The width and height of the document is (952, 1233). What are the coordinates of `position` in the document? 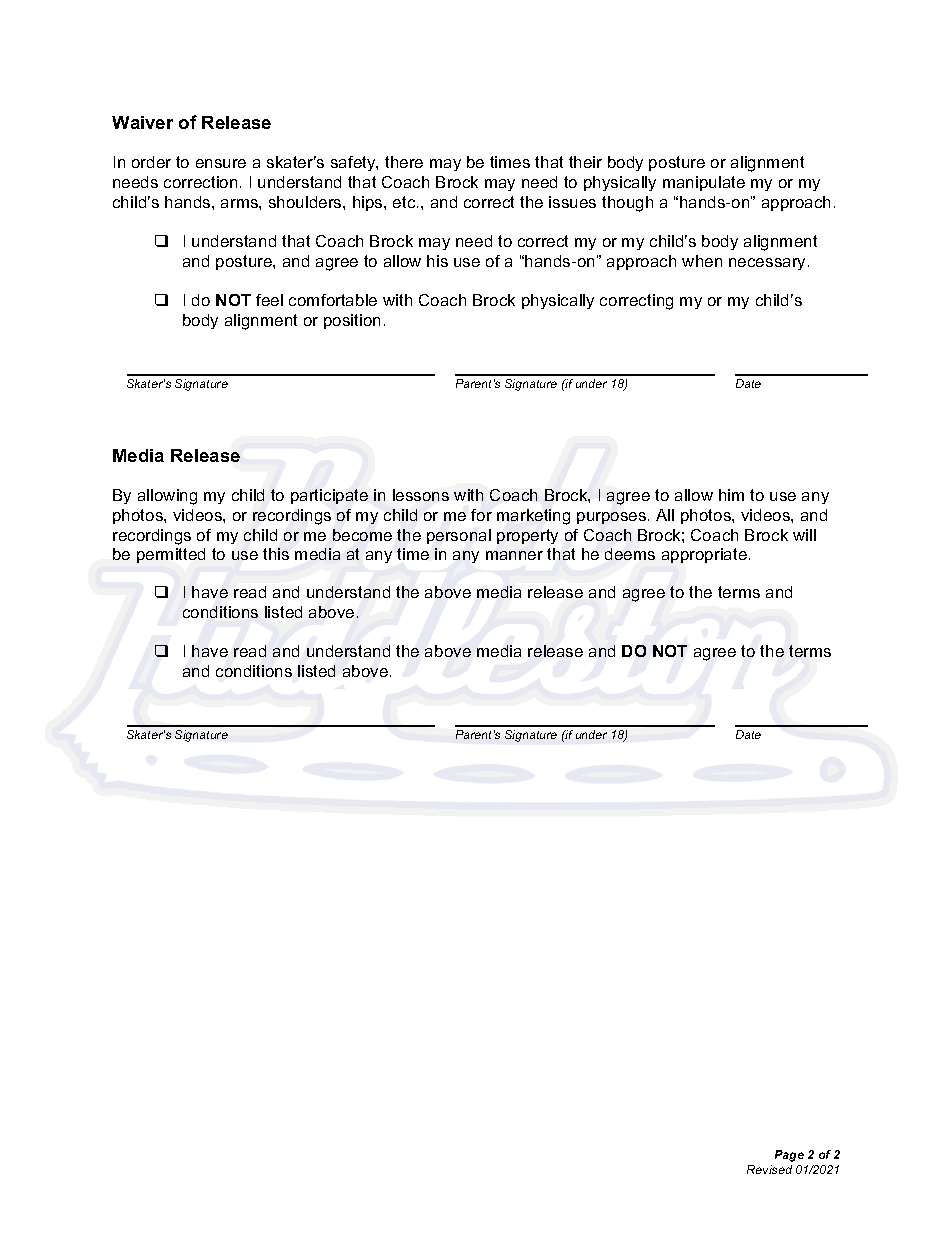 It's located at (352, 321).
